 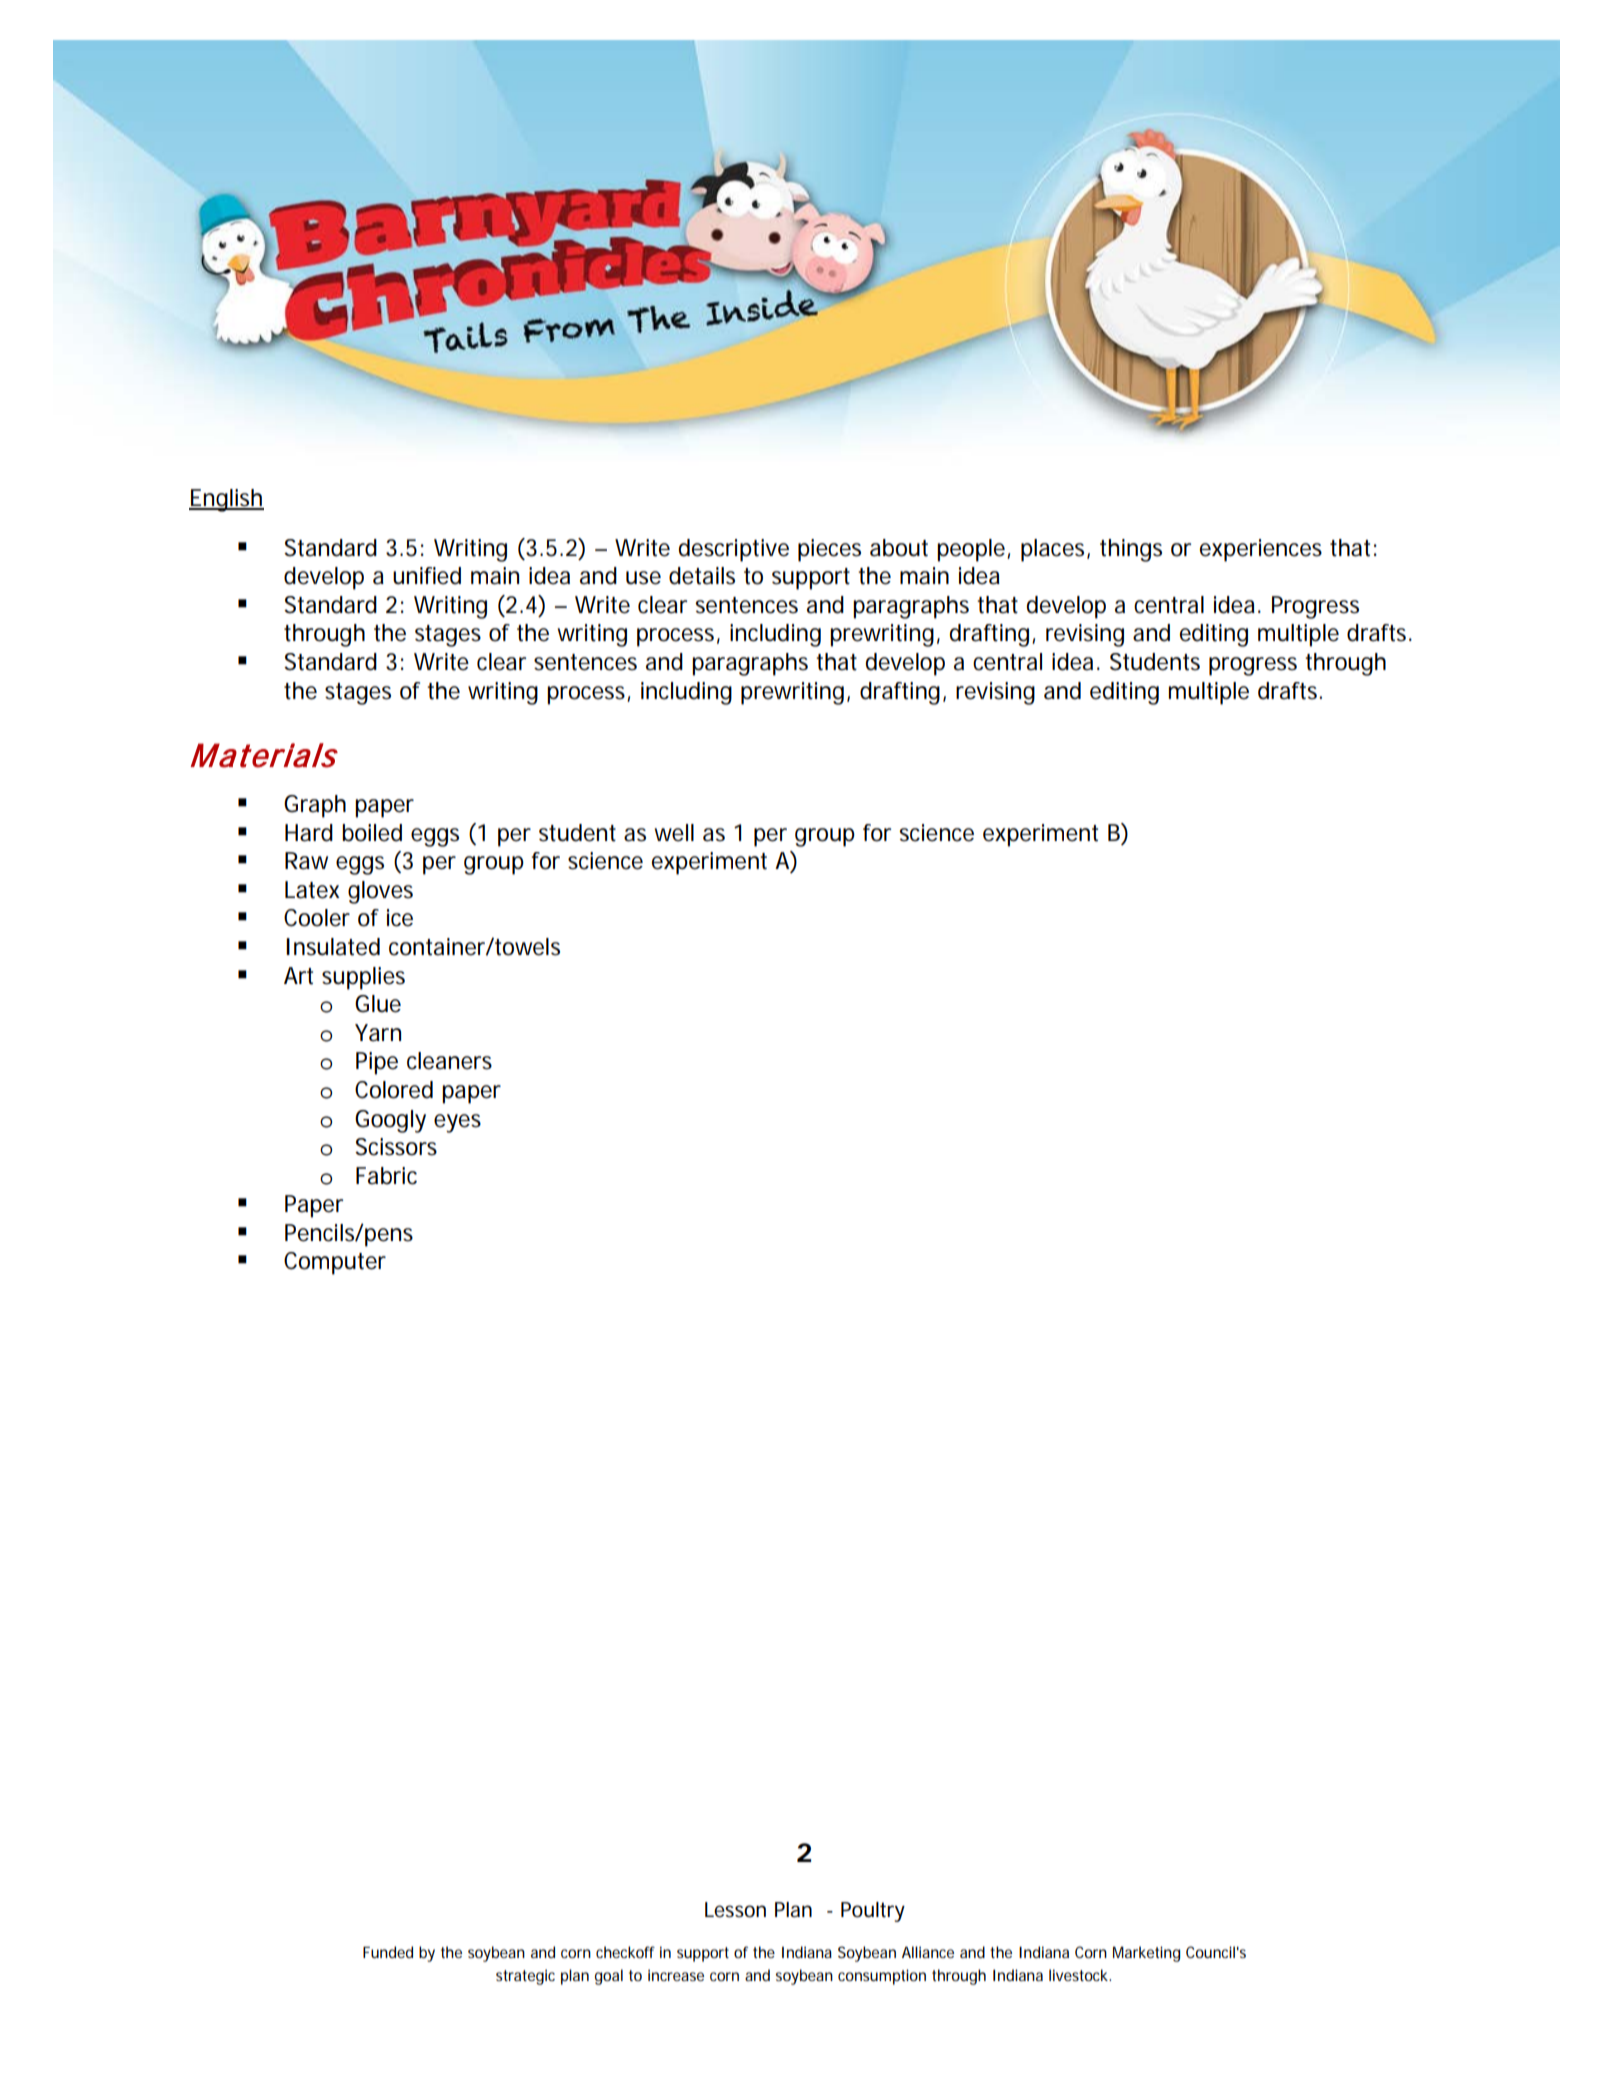 I want to click on Glue, so click(x=378, y=1004).
